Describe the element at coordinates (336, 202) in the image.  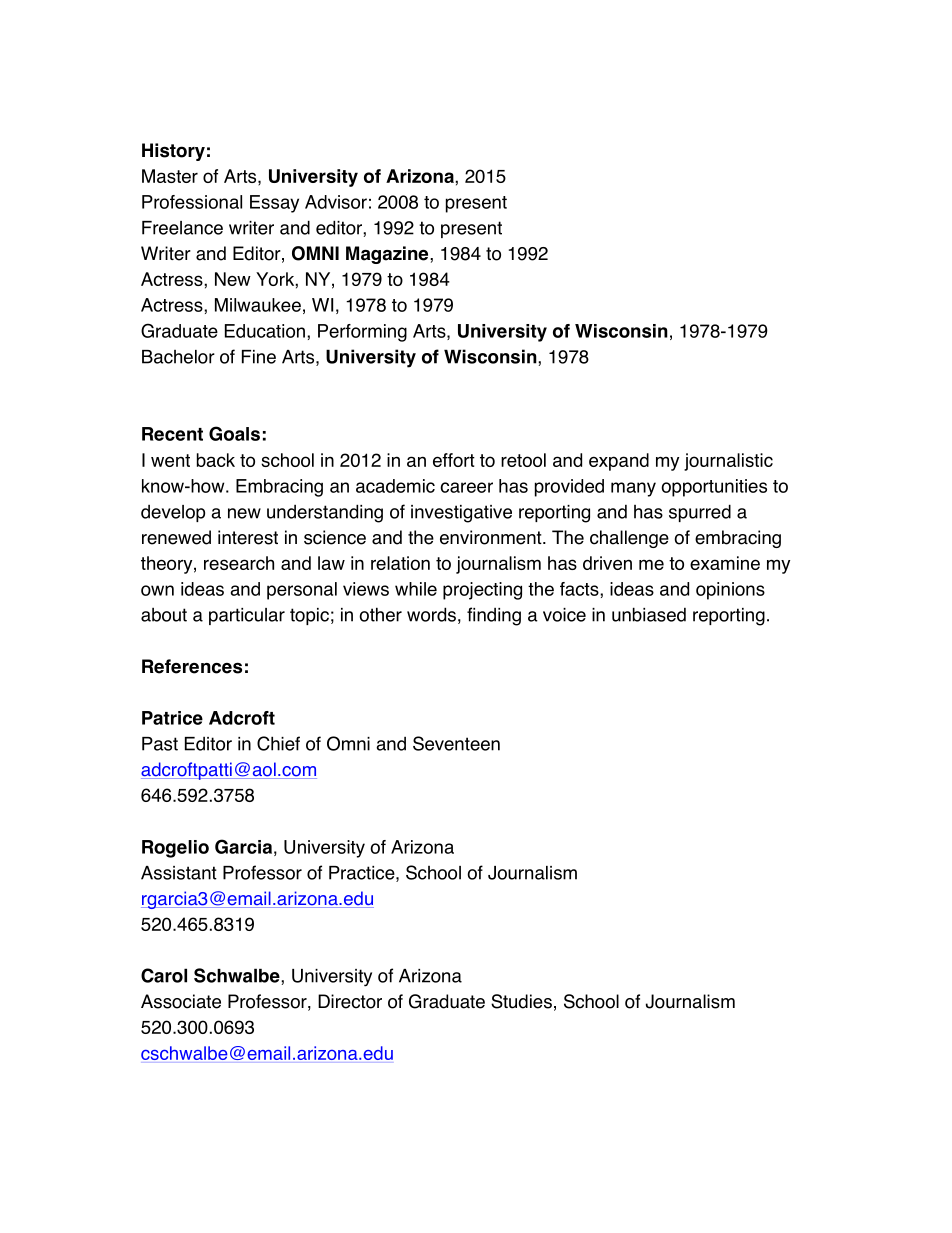
I see `Advisor` at that location.
